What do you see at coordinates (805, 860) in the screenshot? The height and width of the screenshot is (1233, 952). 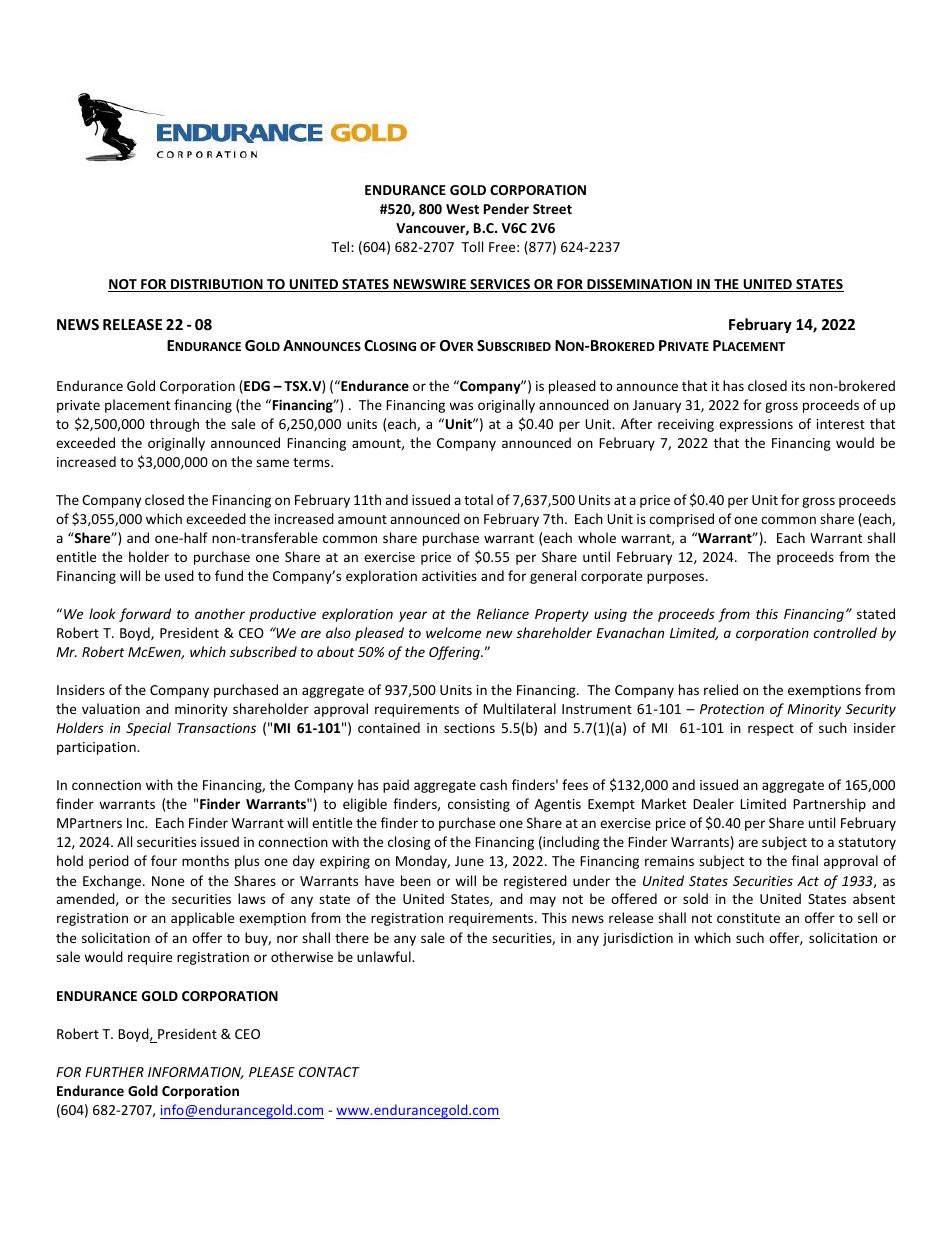 I see `final` at bounding box center [805, 860].
